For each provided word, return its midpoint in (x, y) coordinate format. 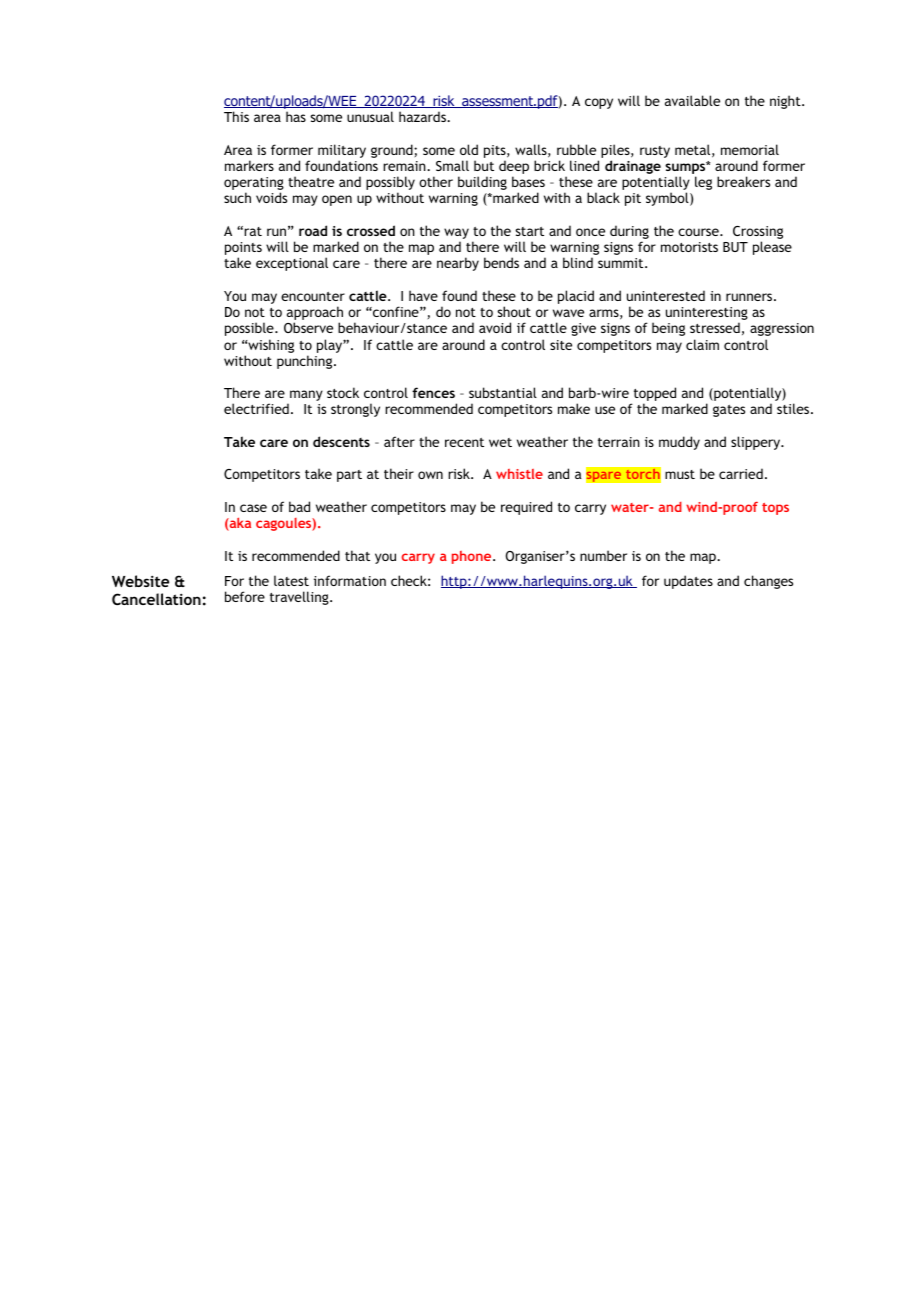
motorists (689, 247)
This (236, 116)
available (692, 100)
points (243, 250)
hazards (423, 116)
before (245, 596)
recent (464, 442)
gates (729, 411)
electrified (256, 408)
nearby (458, 264)
